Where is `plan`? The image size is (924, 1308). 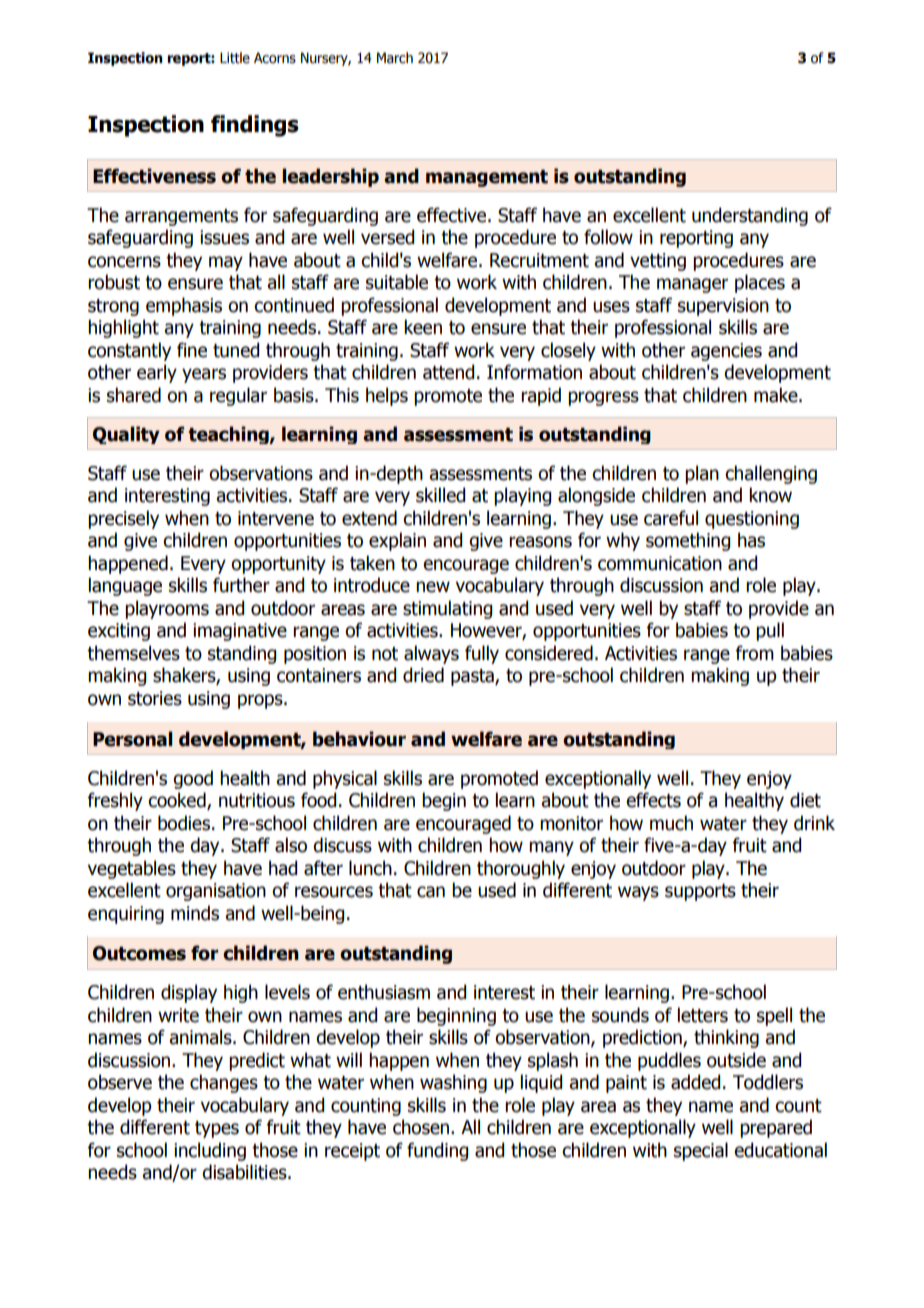
plan is located at coordinates (702, 474).
